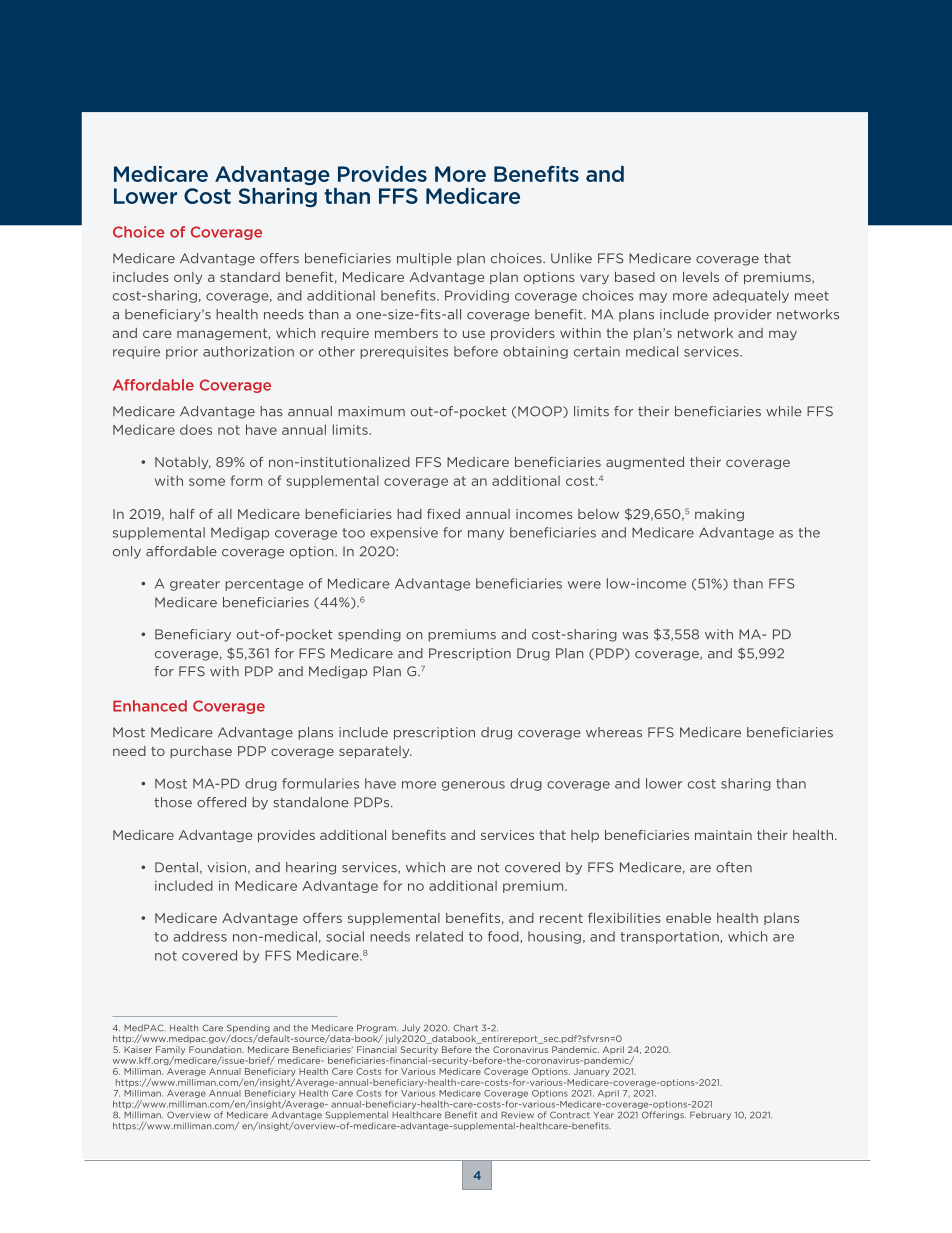 This image has height=1233, width=952. What do you see at coordinates (751, 296) in the image?
I see `adequately` at bounding box center [751, 296].
